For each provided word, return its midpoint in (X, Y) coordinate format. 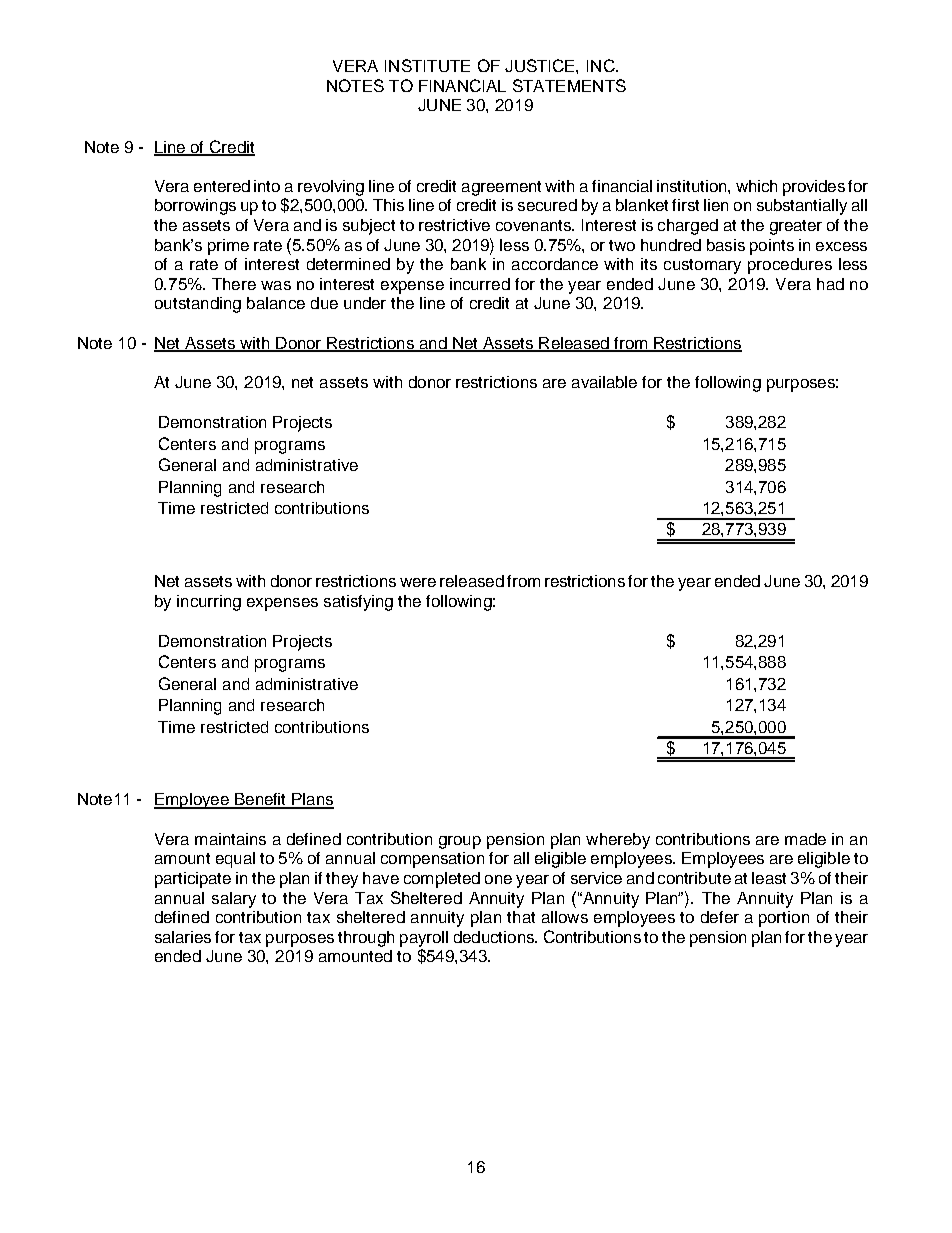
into (267, 186)
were (418, 582)
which (756, 186)
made (805, 839)
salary (234, 900)
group (460, 842)
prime (228, 247)
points (772, 247)
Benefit (261, 800)
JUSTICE (541, 65)
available (604, 382)
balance (276, 303)
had (830, 284)
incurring (209, 603)
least (769, 878)
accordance (555, 264)
